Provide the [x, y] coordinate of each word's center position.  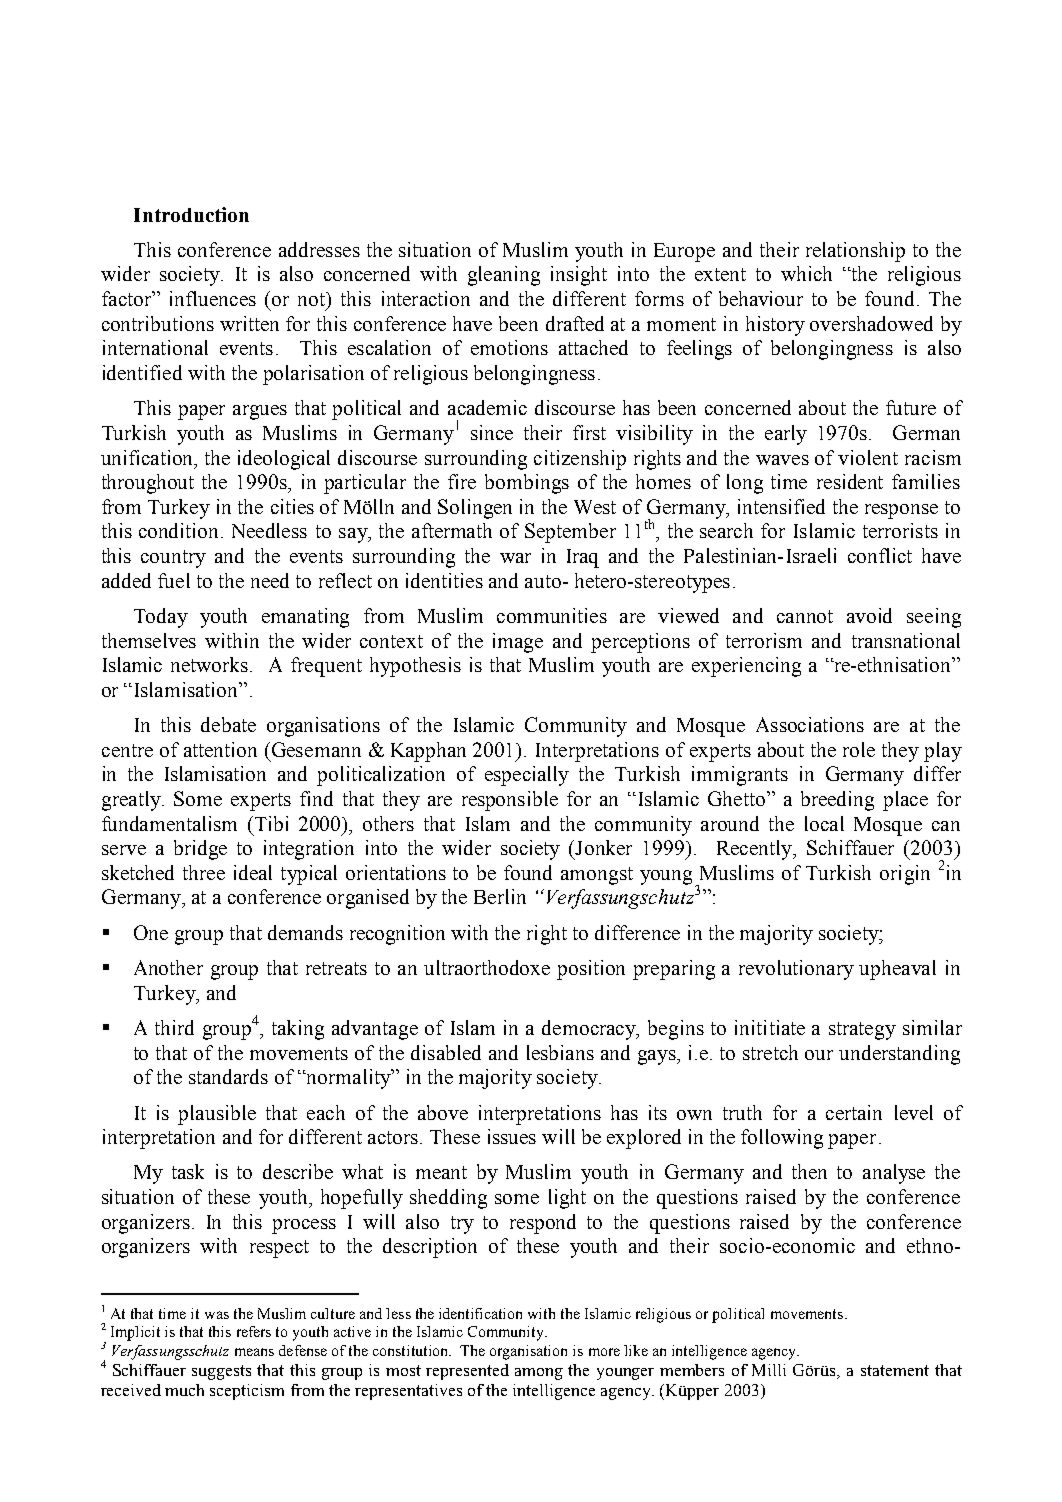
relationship [855, 252]
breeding [837, 801]
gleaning [504, 276]
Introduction [191, 214]
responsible [510, 801]
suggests [221, 1372]
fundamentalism [169, 823]
